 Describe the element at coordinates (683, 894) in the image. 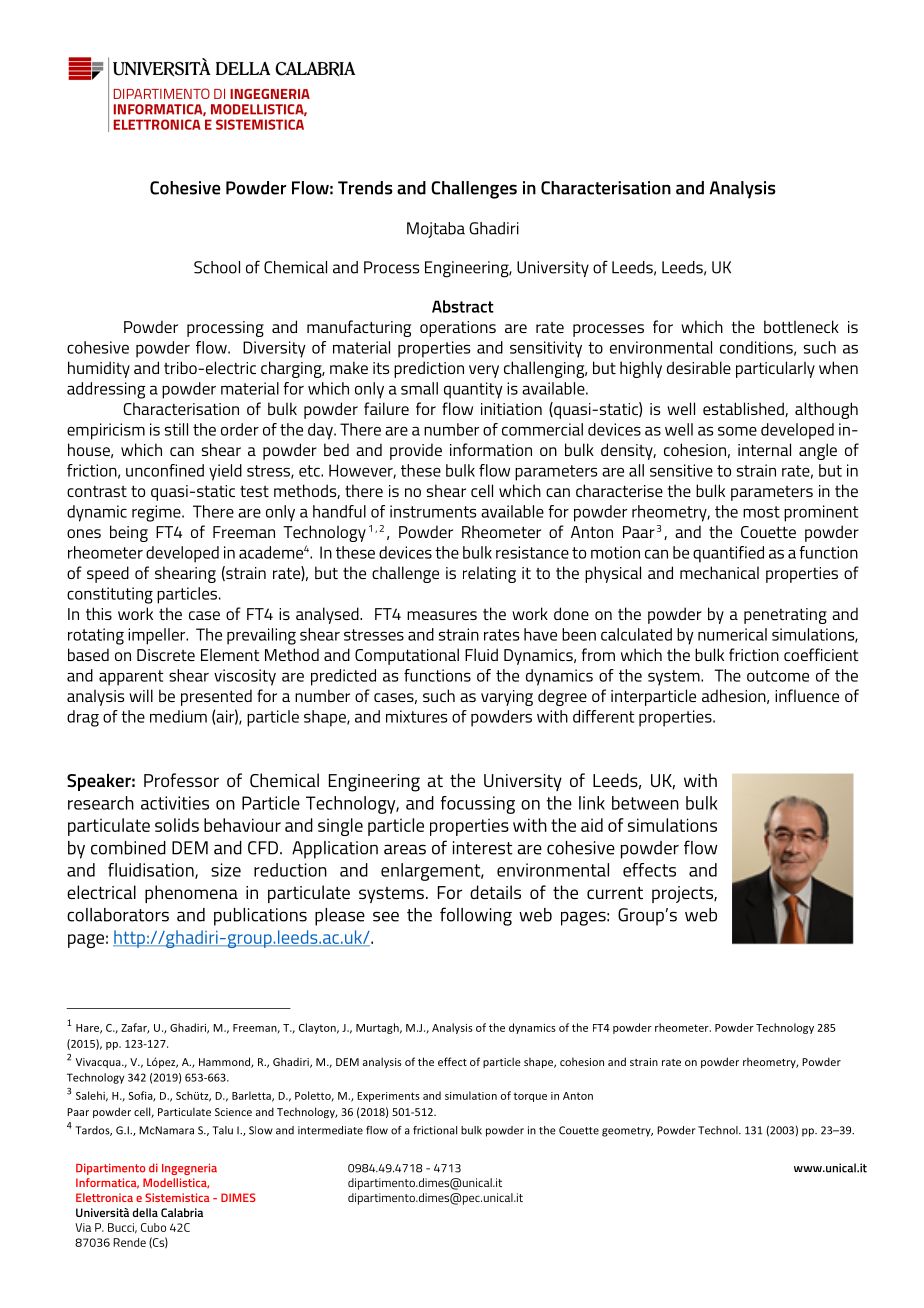

I see `projects` at that location.
